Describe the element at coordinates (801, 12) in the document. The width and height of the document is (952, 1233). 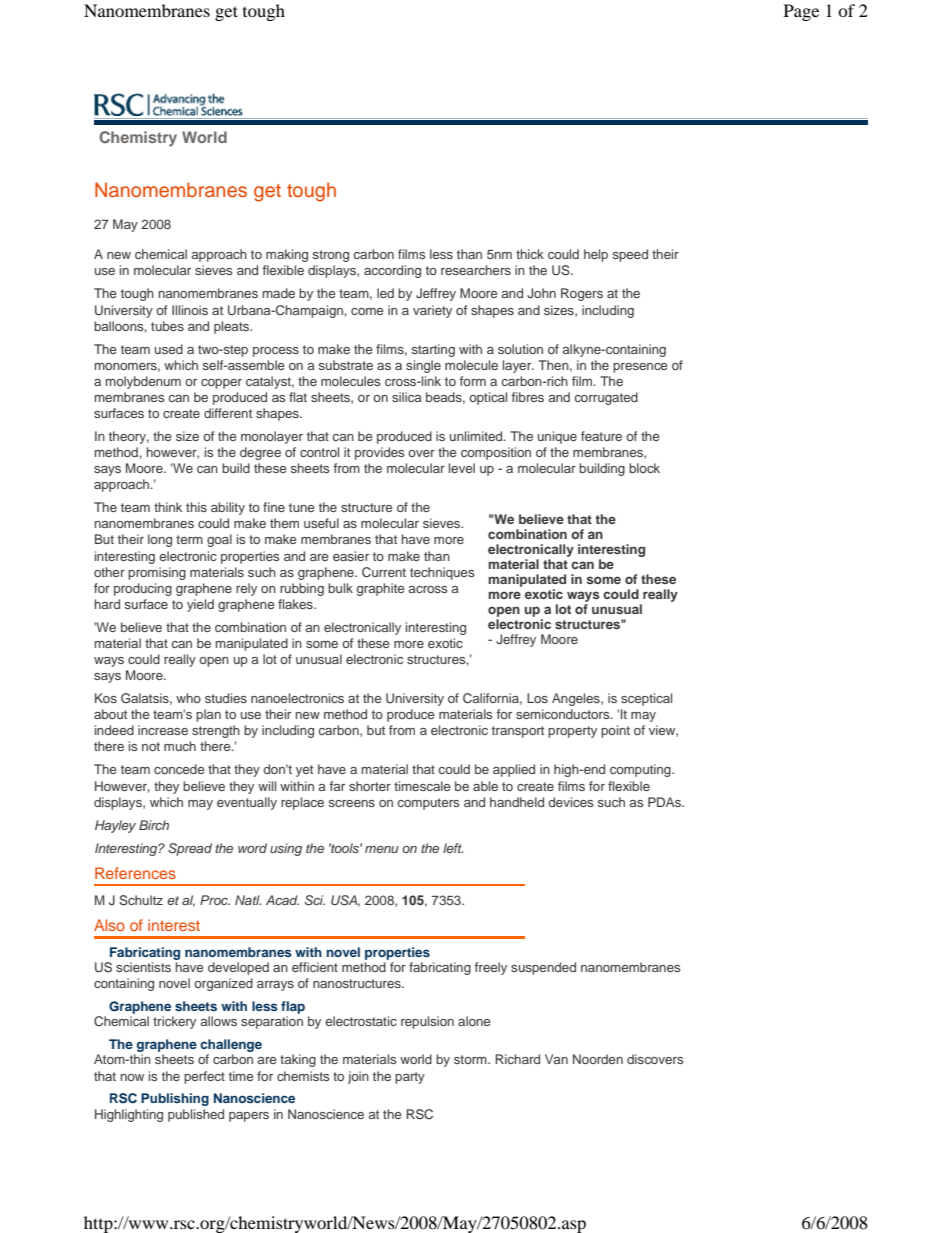
I see `Page` at that location.
